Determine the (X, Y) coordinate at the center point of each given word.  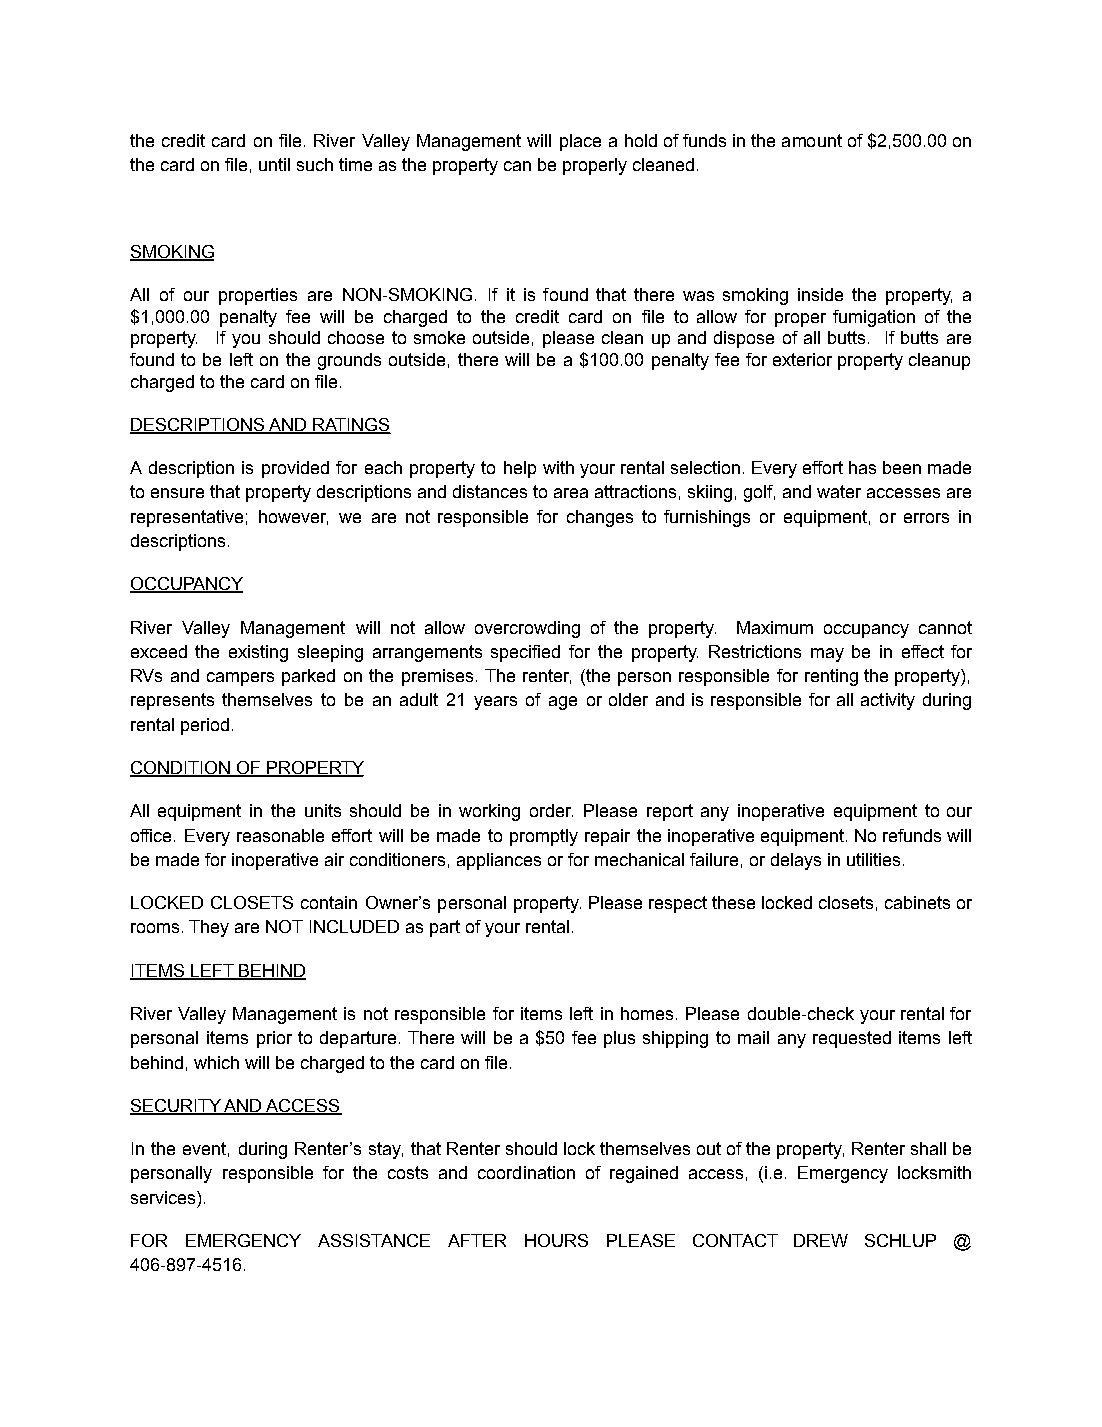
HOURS (556, 1240)
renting (831, 677)
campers (240, 679)
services (163, 1197)
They (209, 928)
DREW (821, 1240)
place (580, 142)
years (495, 703)
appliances (499, 861)
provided (295, 469)
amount (812, 140)
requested (852, 1039)
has (862, 467)
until (274, 164)
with (558, 467)
